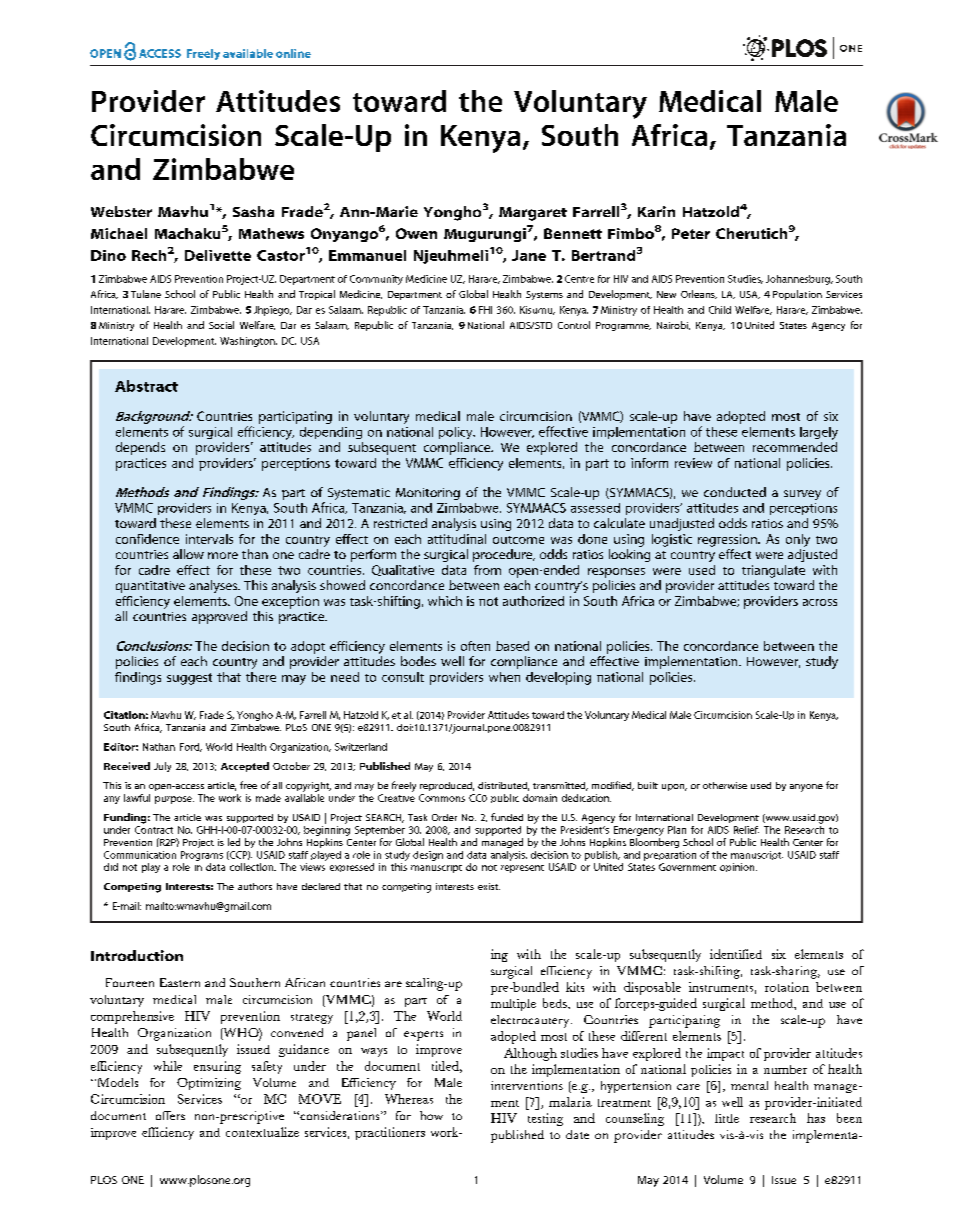 The image size is (953, 1232). I want to click on suggest, so click(189, 679).
